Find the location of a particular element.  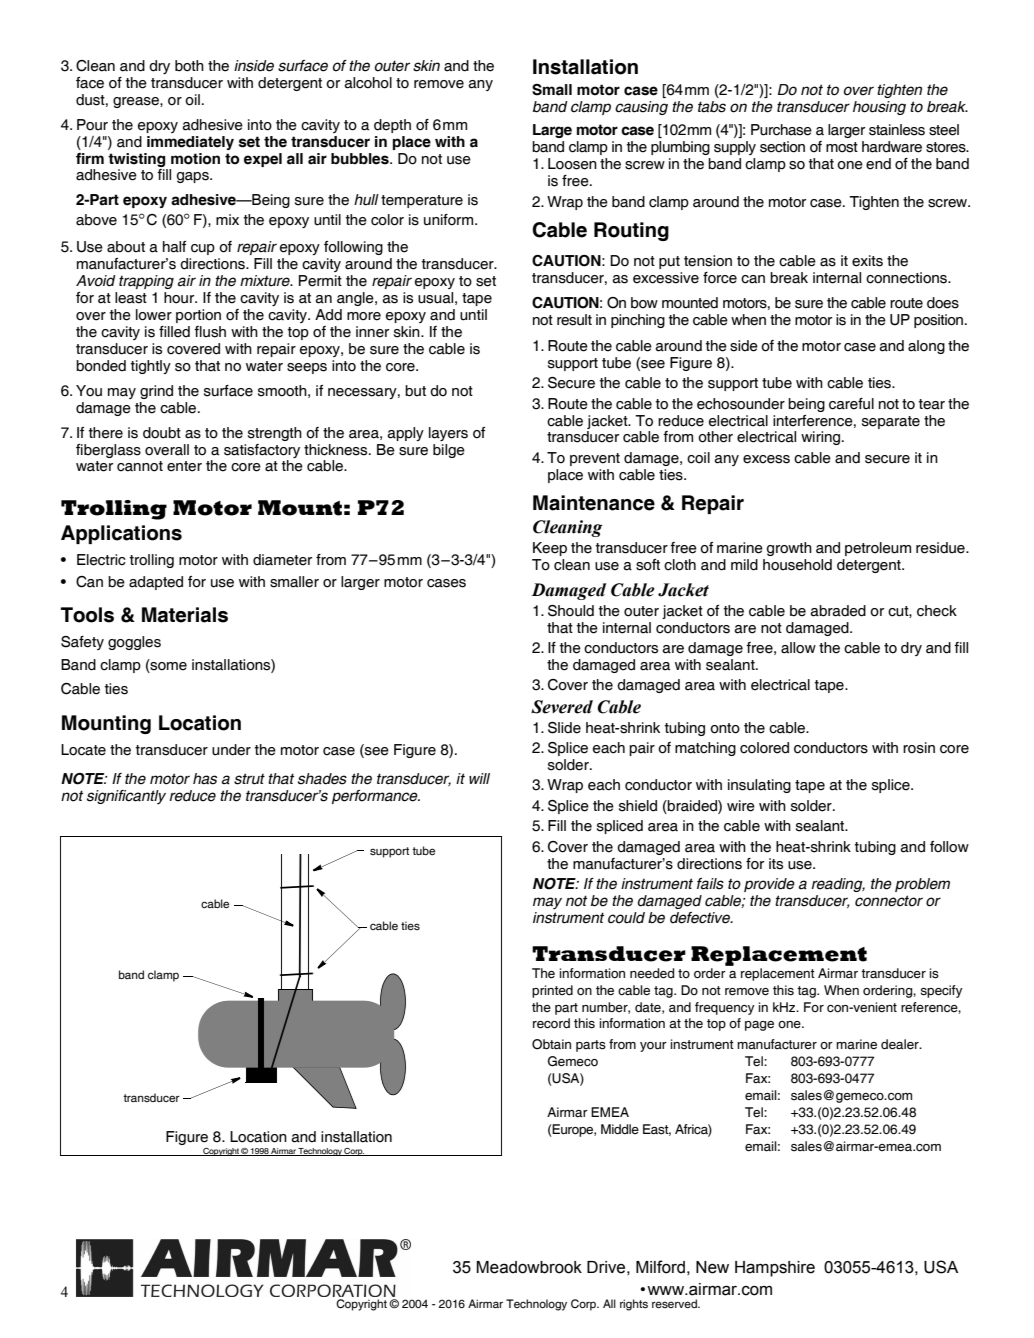

both is located at coordinates (189, 66).
